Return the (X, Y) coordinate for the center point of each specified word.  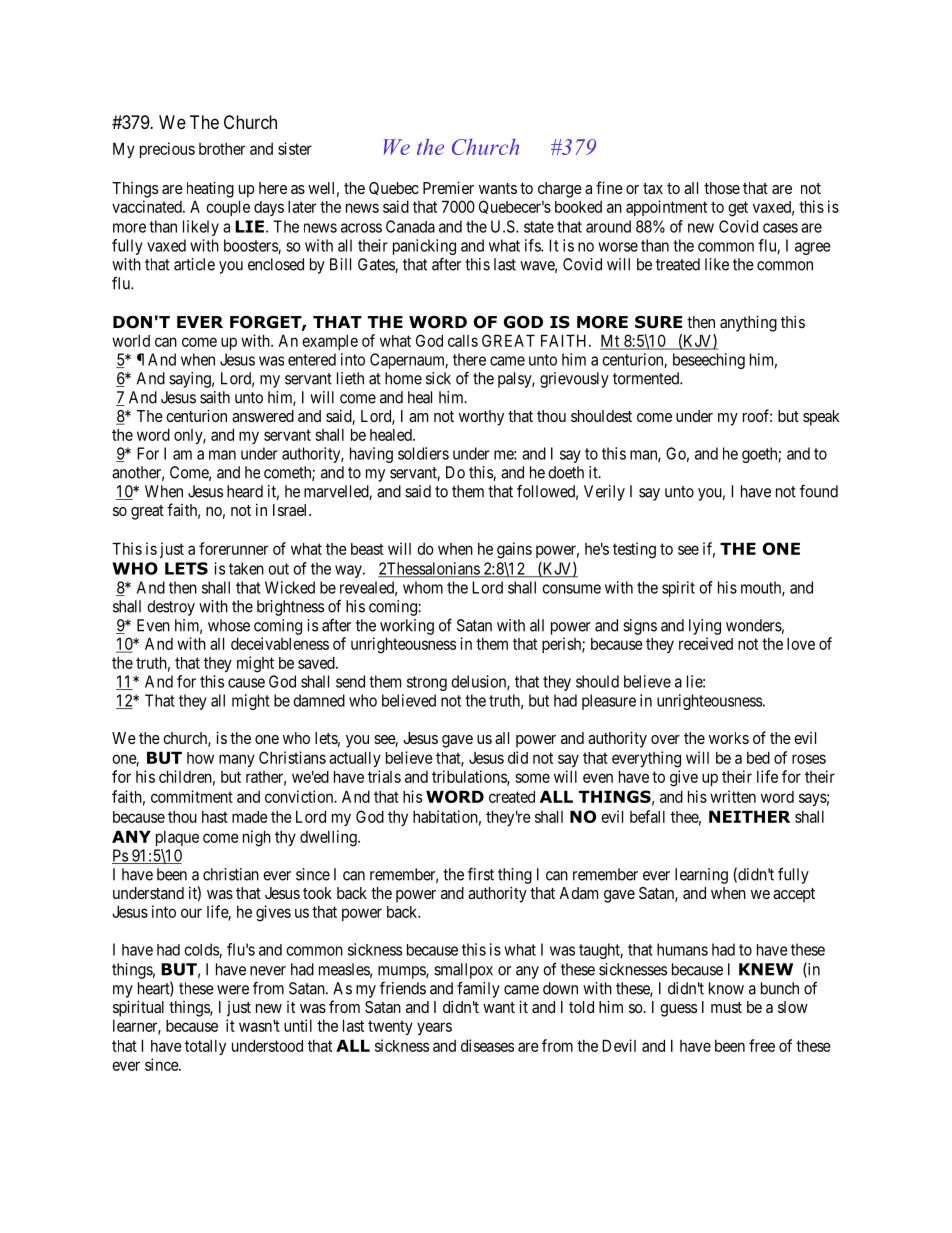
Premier (448, 187)
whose (229, 625)
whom (423, 587)
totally (205, 1047)
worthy (481, 418)
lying (705, 627)
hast (215, 817)
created (512, 797)
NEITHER (749, 816)
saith (215, 397)
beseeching (709, 361)
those (722, 188)
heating (210, 189)
